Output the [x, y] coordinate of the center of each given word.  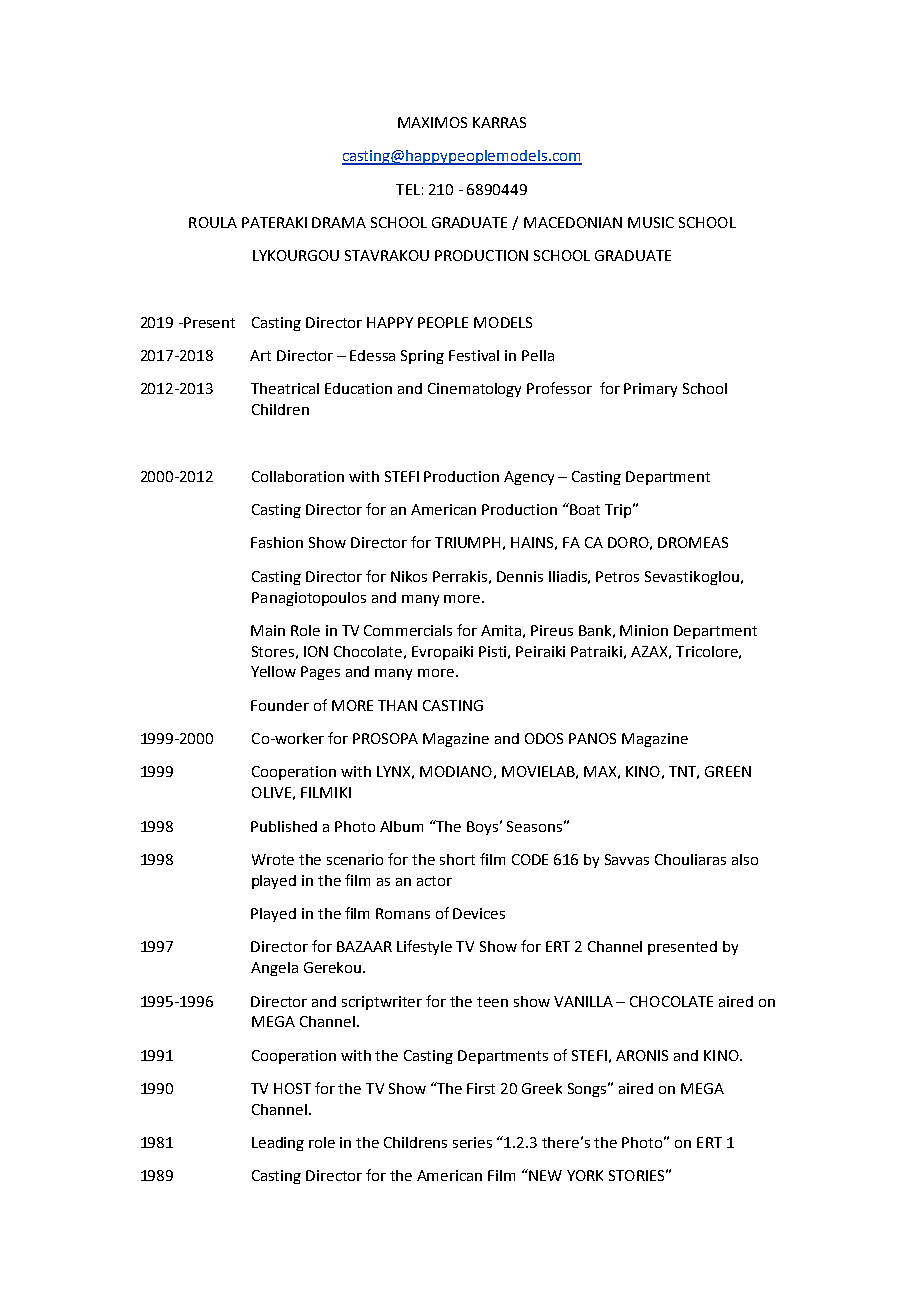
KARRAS [499, 122]
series [472, 1142]
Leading [278, 1144]
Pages [320, 673]
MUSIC [651, 222]
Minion [644, 630]
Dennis [520, 576]
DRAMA [339, 222]
